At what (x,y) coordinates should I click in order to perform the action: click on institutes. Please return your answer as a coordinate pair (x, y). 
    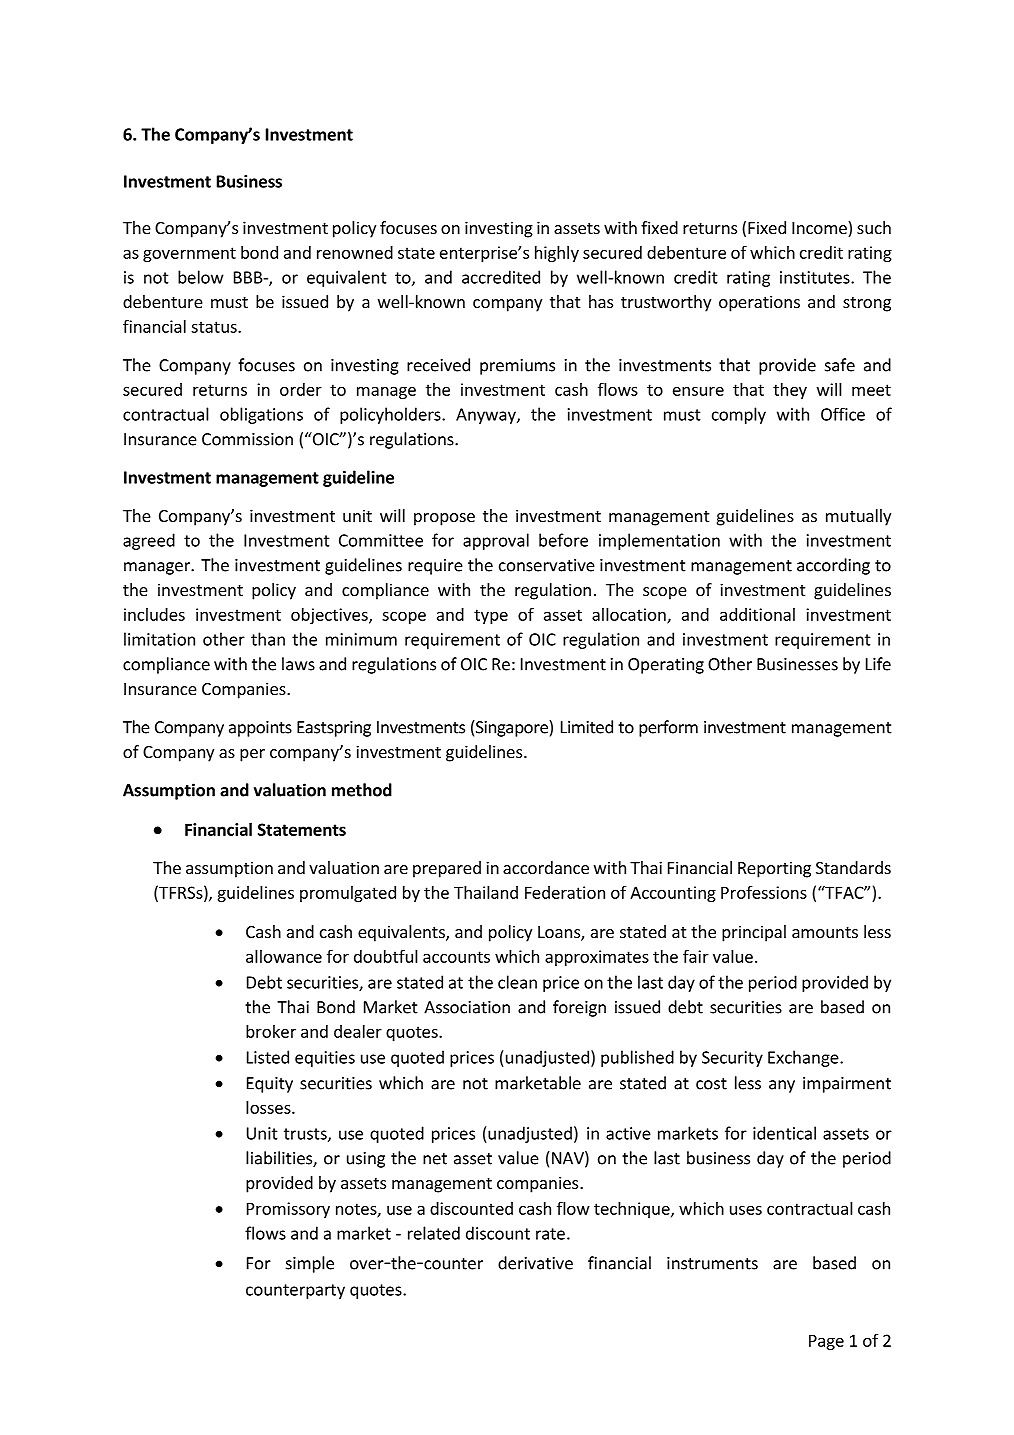
    Looking at the image, I should click on (816, 277).
